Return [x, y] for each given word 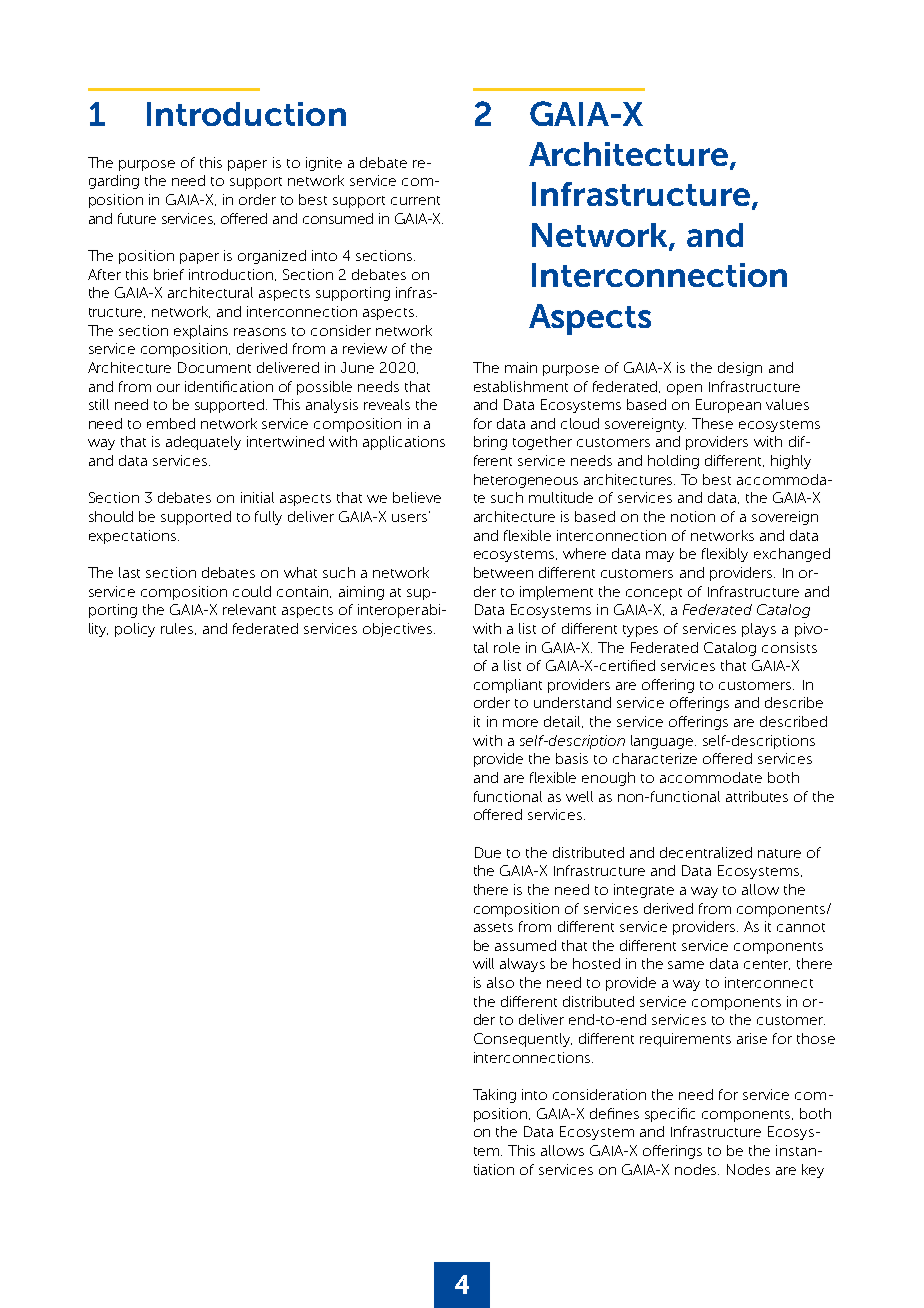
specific [670, 1115]
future [137, 218]
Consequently [523, 1040]
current [415, 200]
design [740, 369]
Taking [494, 1096]
